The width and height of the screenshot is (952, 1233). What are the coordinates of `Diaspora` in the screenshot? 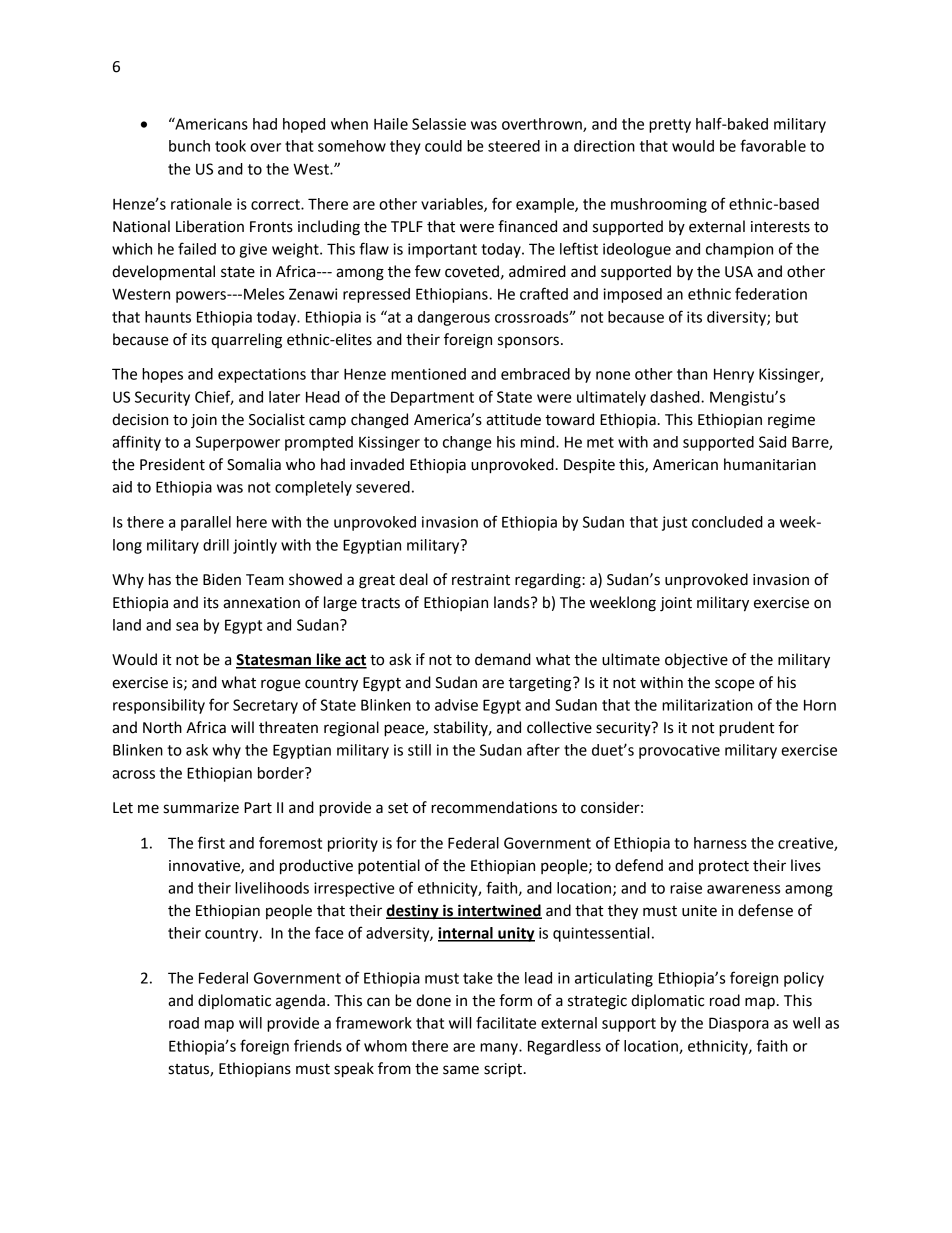 It's located at (739, 1024).
